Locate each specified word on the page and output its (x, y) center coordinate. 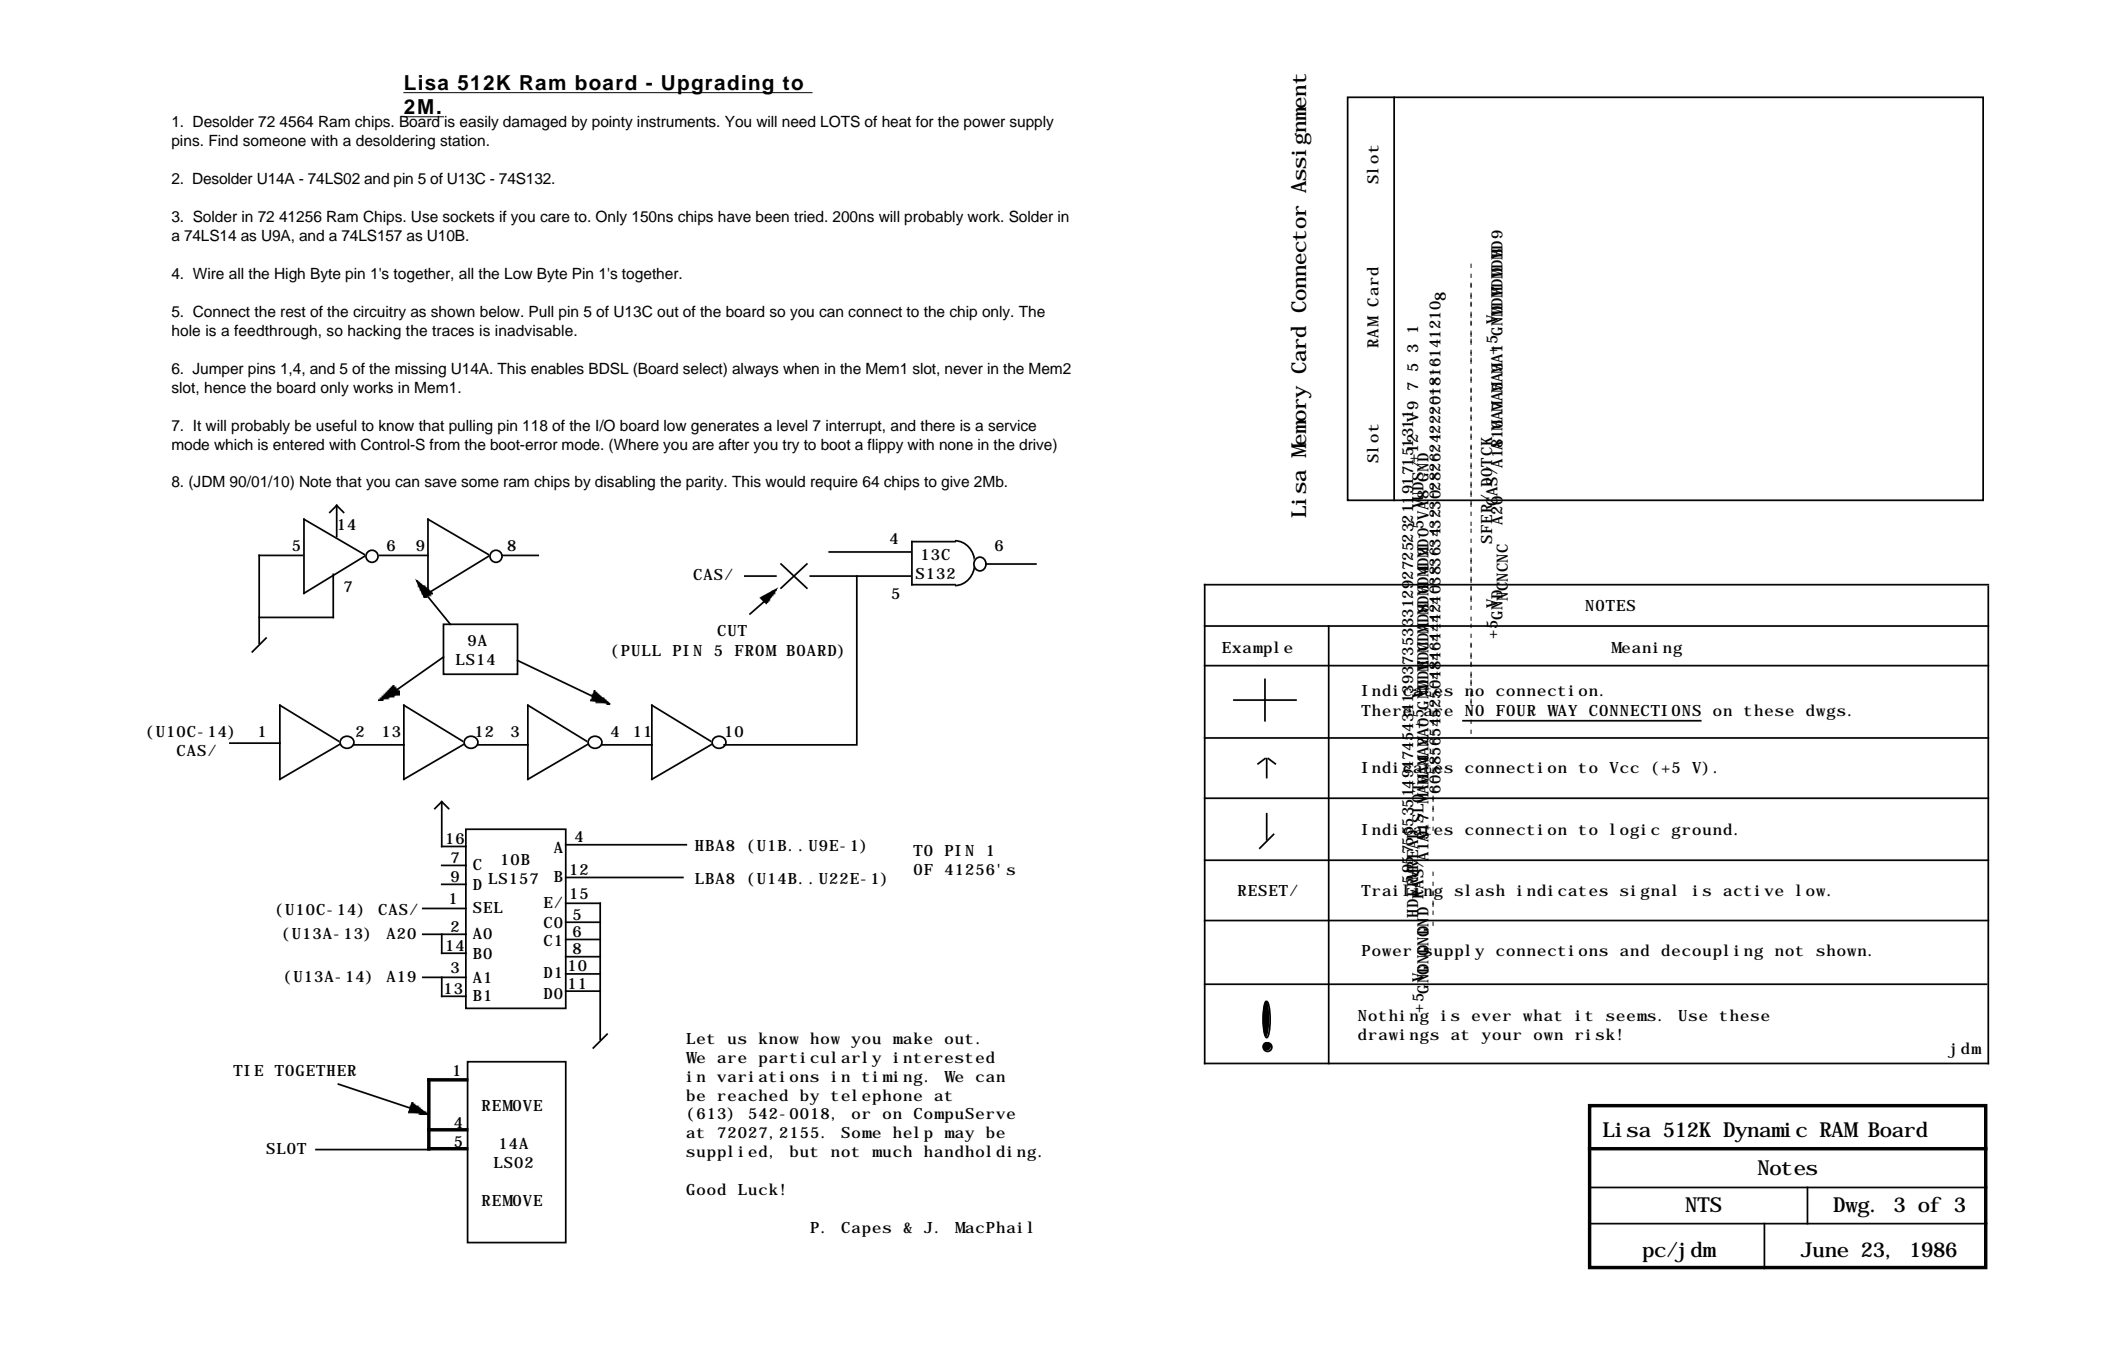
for (924, 121)
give (955, 483)
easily (479, 123)
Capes (866, 1229)
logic (1635, 831)
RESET (1264, 890)
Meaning (1646, 649)
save (441, 483)
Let (700, 1038)
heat (896, 122)
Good (706, 1189)
